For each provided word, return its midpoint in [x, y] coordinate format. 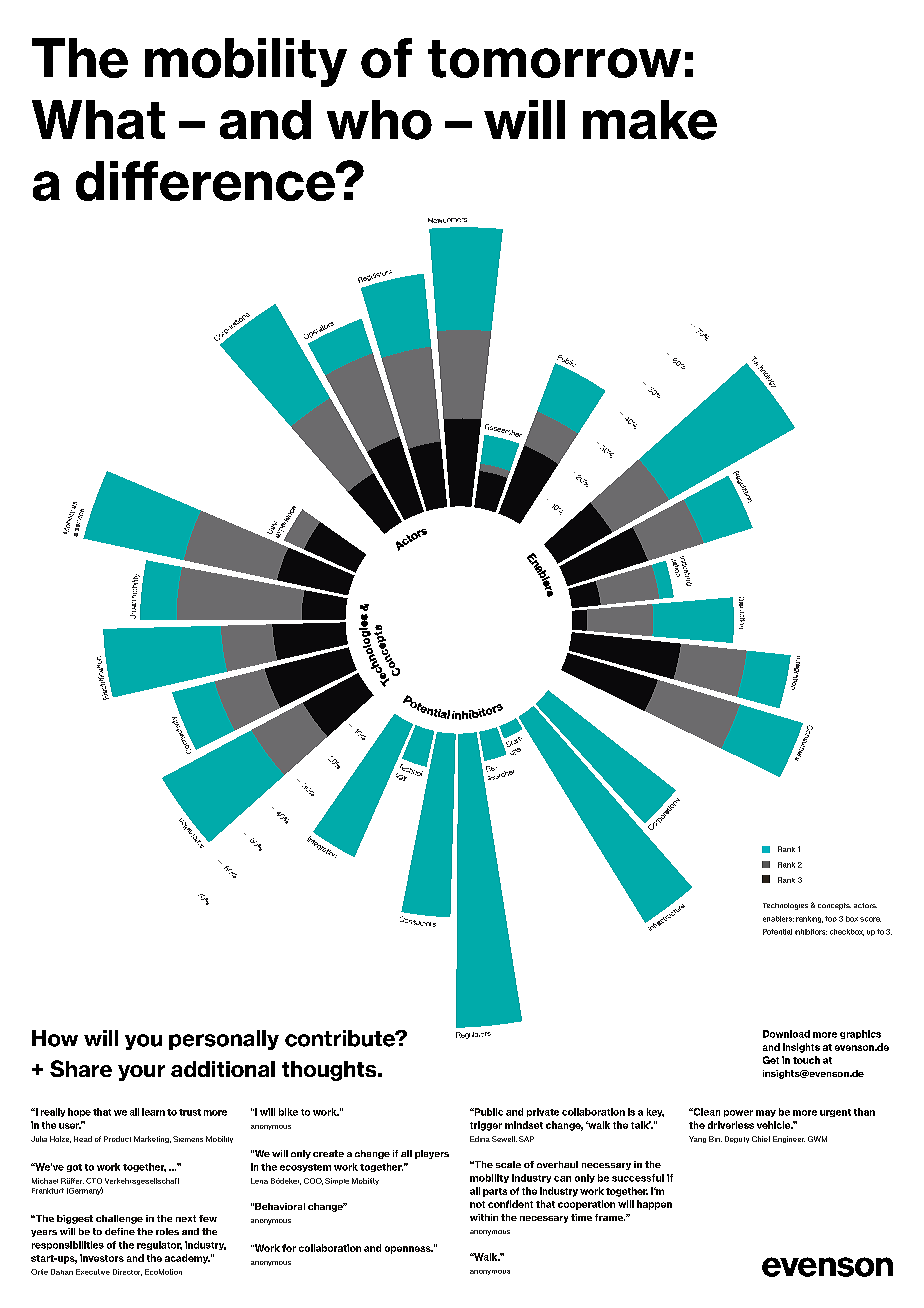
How [55, 1038]
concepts [834, 906]
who [379, 120]
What [98, 119]
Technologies [785, 906]
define [120, 1231]
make [650, 120]
